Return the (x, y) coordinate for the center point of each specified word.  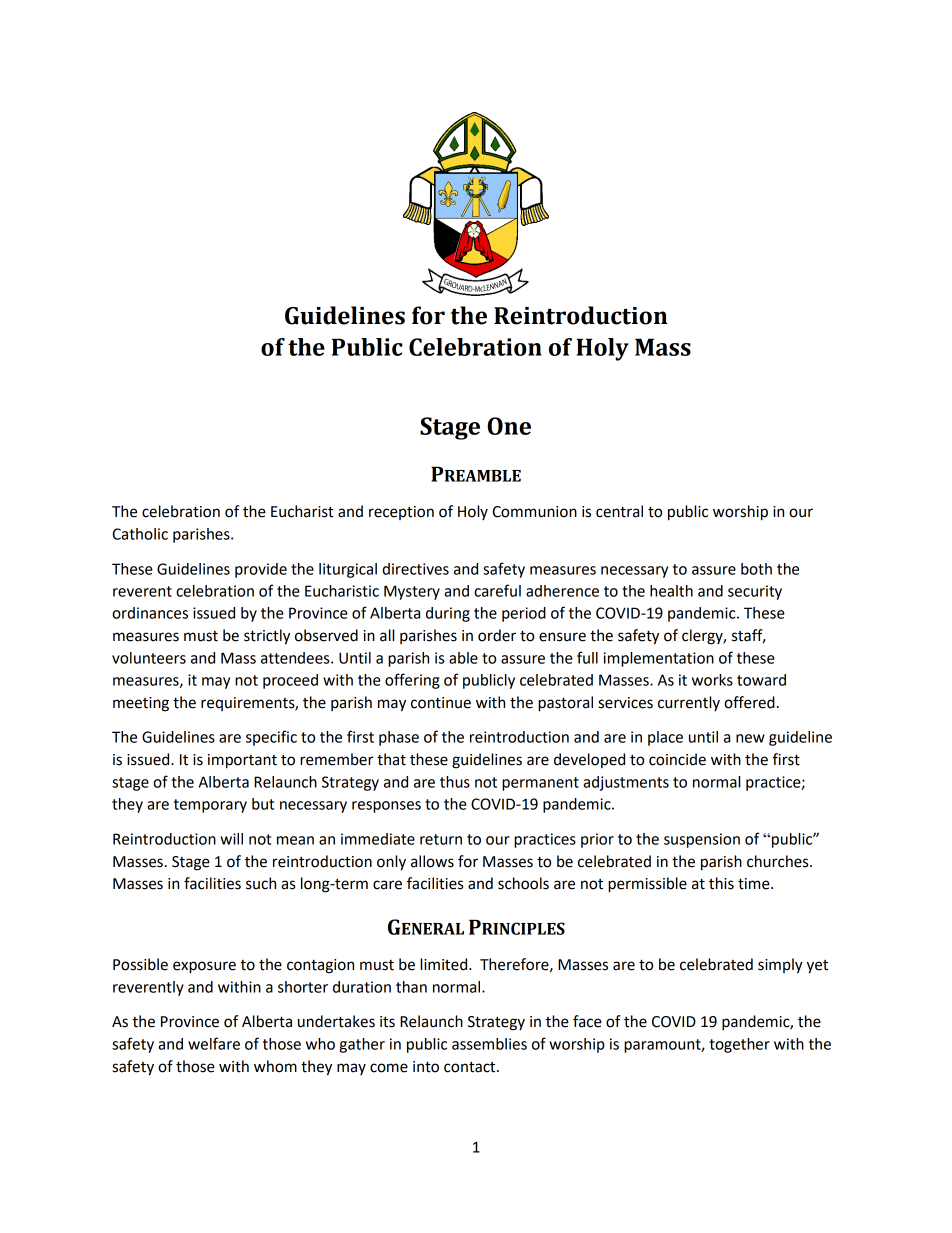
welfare (214, 1043)
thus (455, 782)
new (750, 738)
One (509, 426)
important (242, 761)
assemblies (489, 1044)
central (619, 511)
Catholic (140, 534)
